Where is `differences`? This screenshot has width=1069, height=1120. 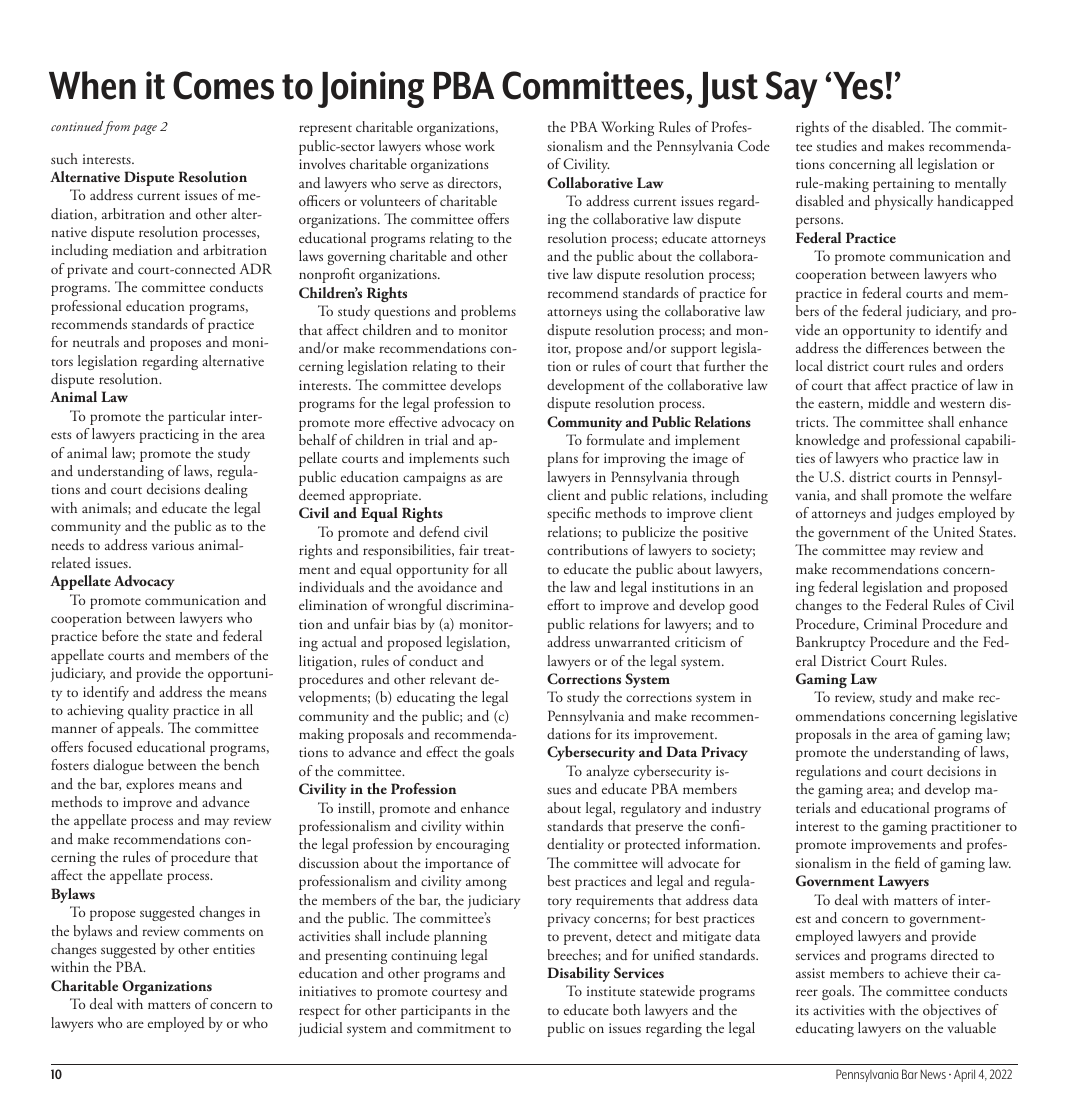
differences is located at coordinates (897, 347).
